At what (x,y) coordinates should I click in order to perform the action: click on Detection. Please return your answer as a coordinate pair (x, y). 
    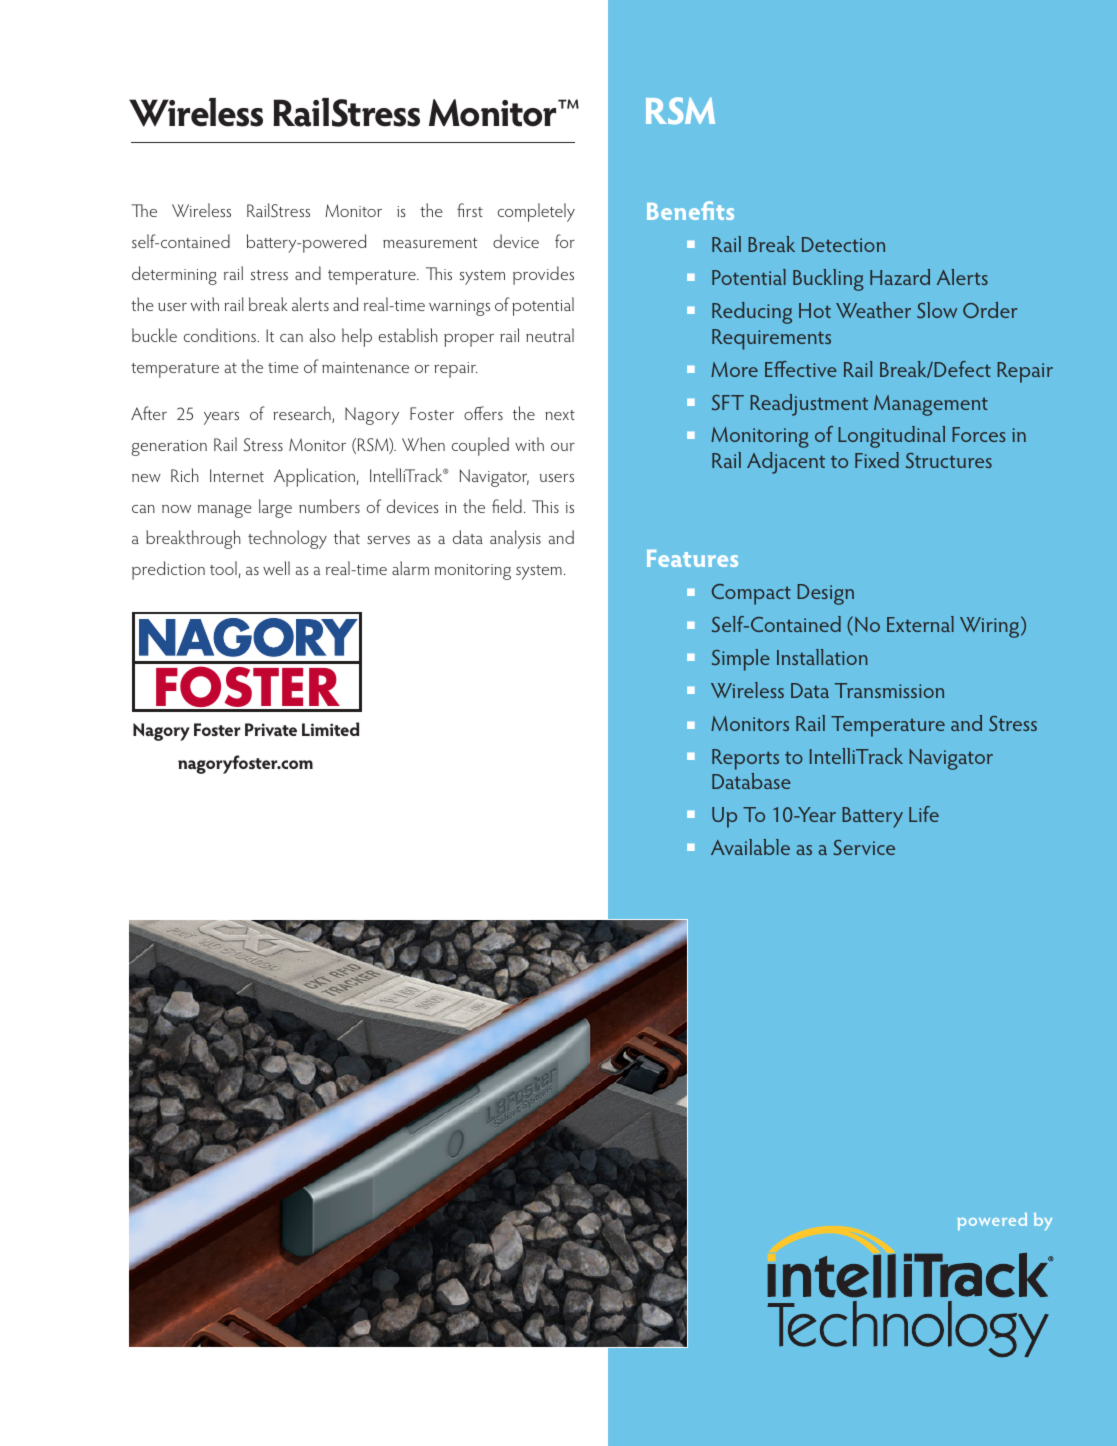
    Looking at the image, I should click on (843, 244).
